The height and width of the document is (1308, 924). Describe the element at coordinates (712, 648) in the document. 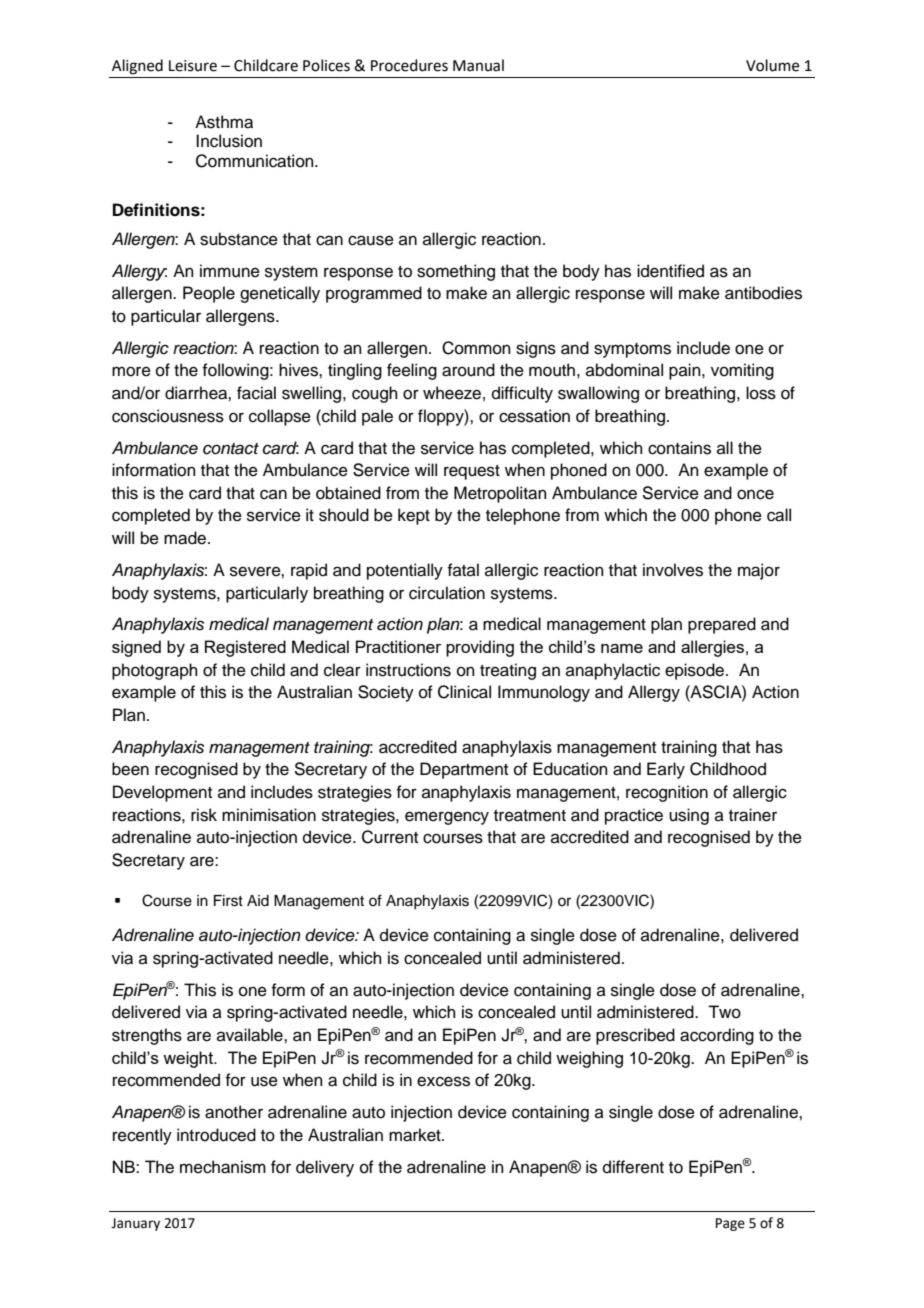

I see `allergies` at that location.
